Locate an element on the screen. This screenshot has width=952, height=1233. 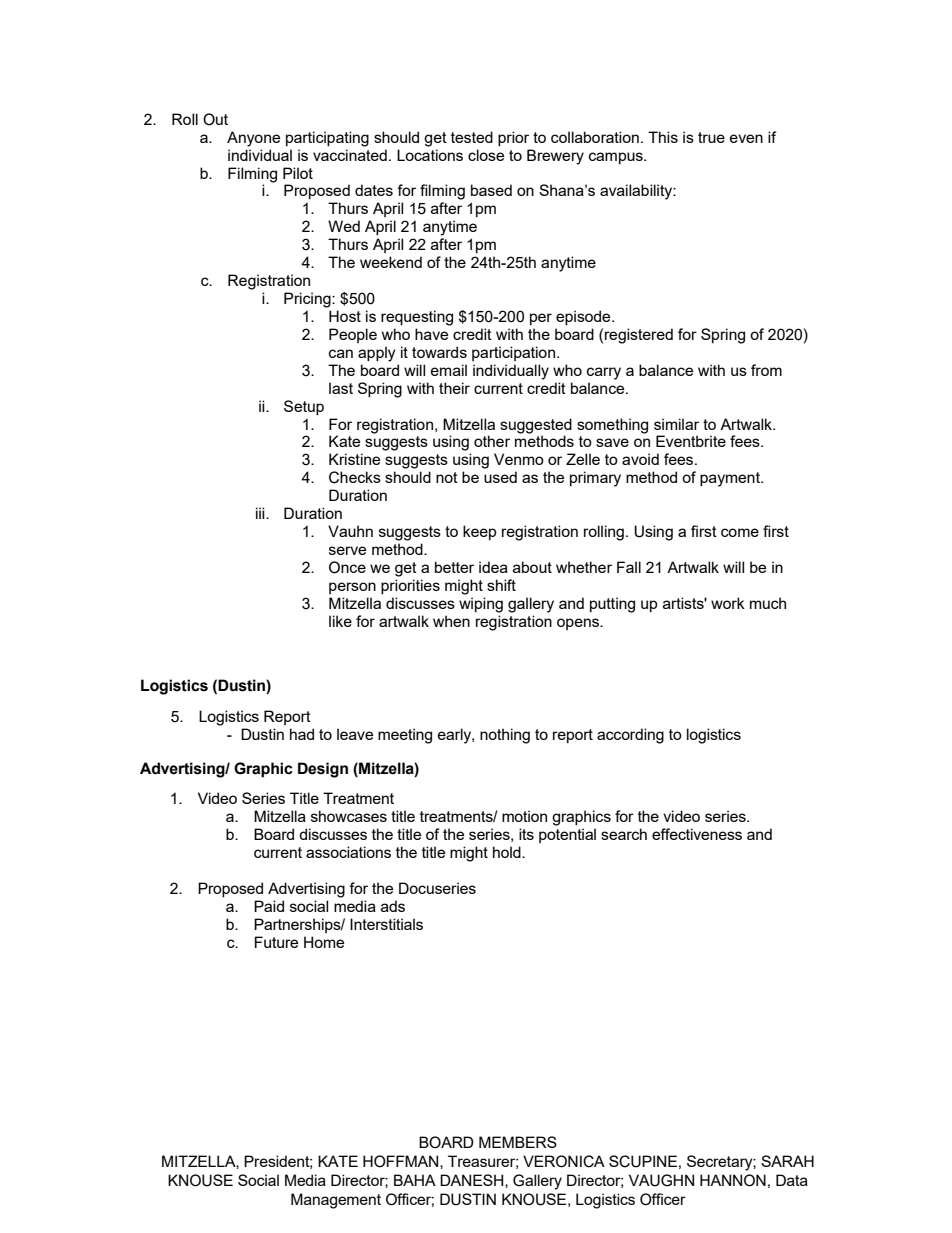
MEMBERS is located at coordinates (518, 1142).
